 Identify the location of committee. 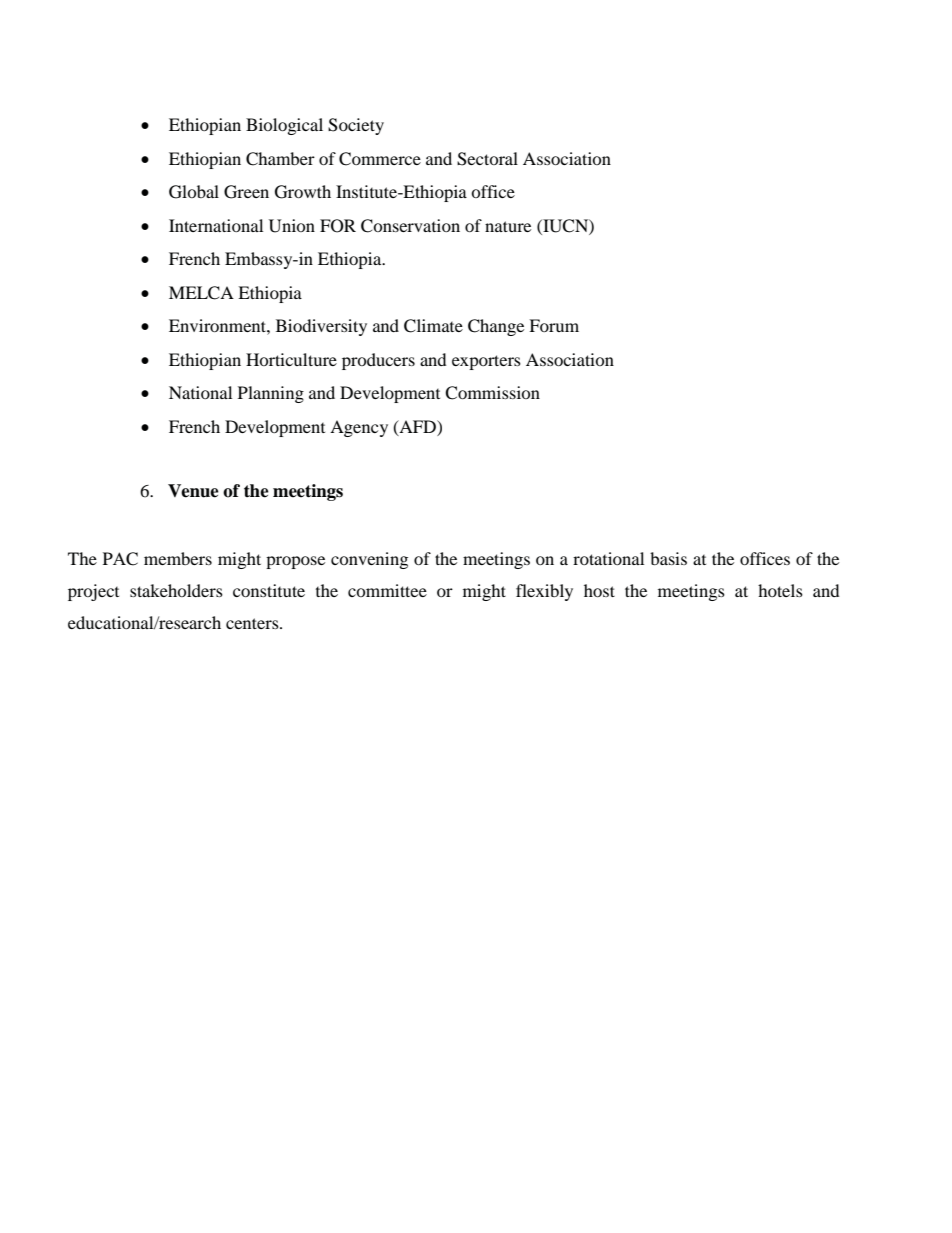
(387, 590).
